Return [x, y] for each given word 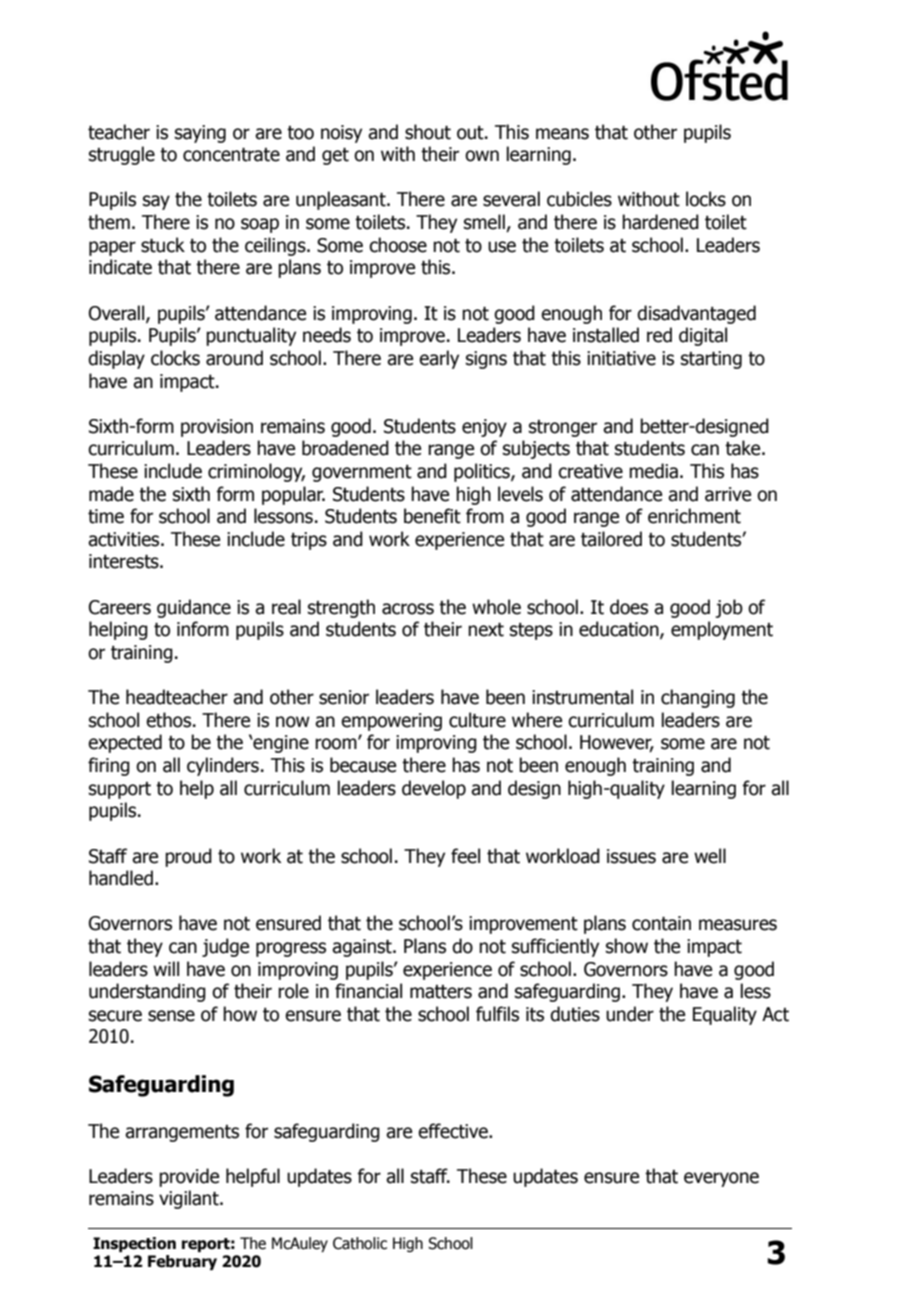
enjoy [484, 428]
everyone [721, 1179]
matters [441, 992]
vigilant [190, 1199]
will [166, 968]
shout [428, 132]
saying [200, 134]
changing [698, 698]
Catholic [360, 1243]
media [653, 471]
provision [217, 428]
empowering [391, 722]
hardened [660, 222]
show [627, 946]
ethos [168, 720]
